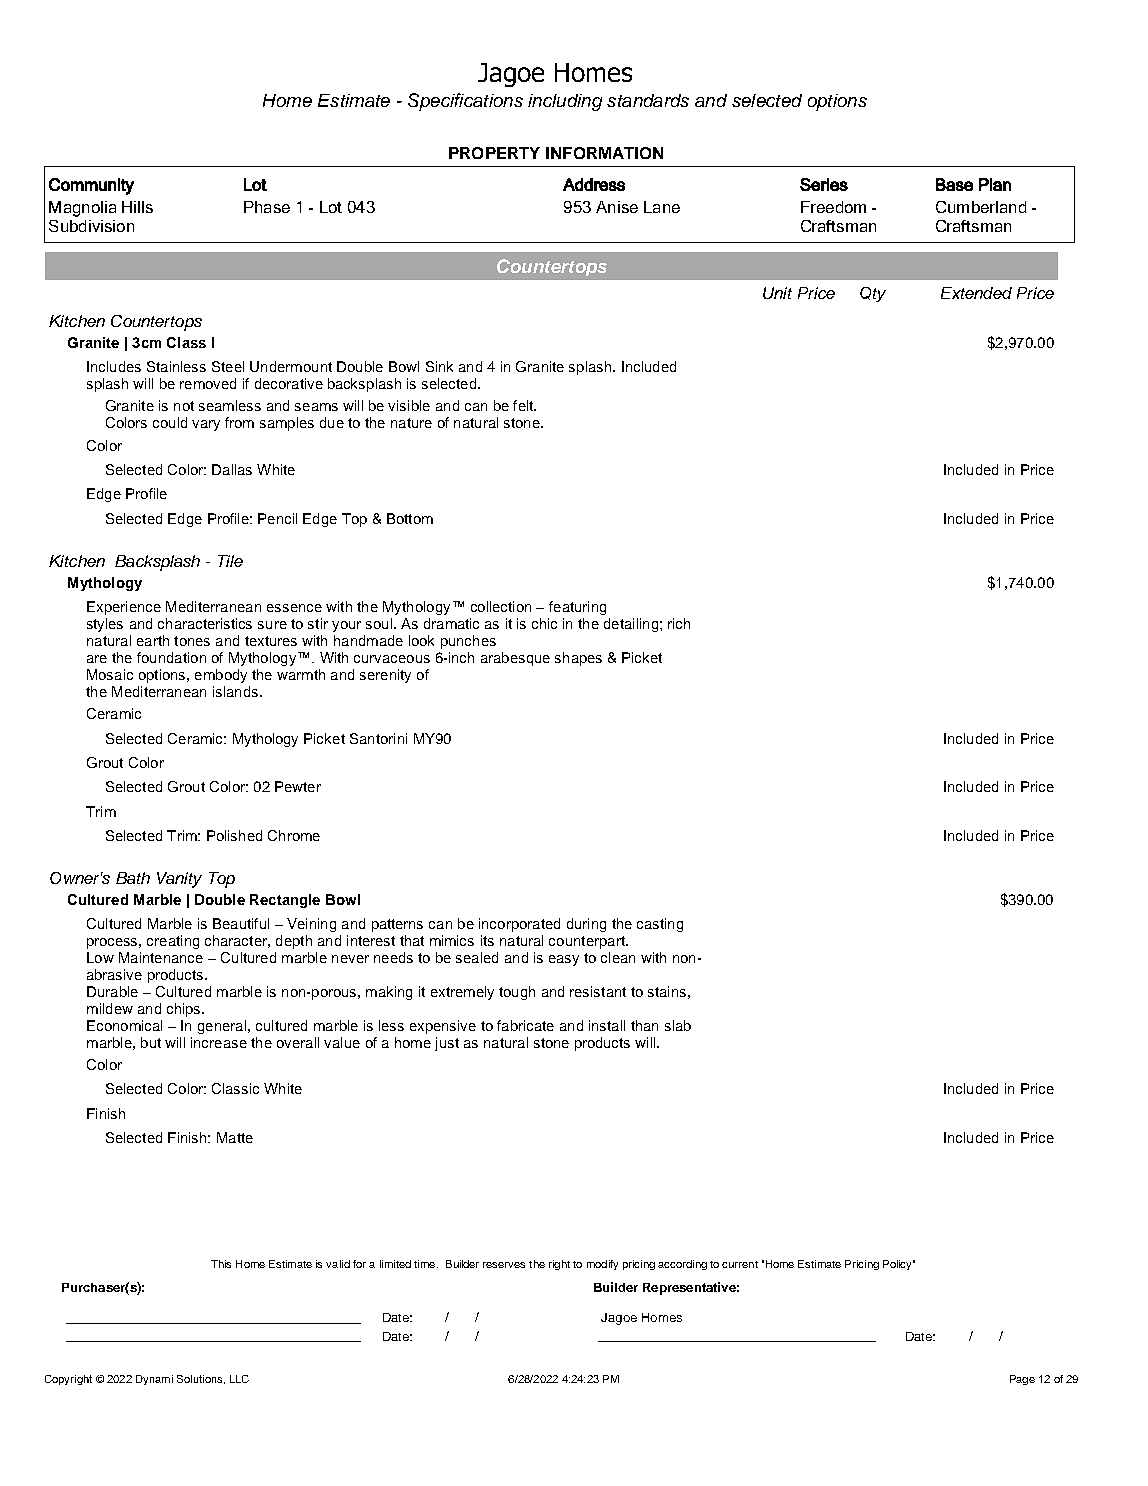 The image size is (1148, 1486). What do you see at coordinates (578, 659) in the screenshot?
I see `shapes` at bounding box center [578, 659].
